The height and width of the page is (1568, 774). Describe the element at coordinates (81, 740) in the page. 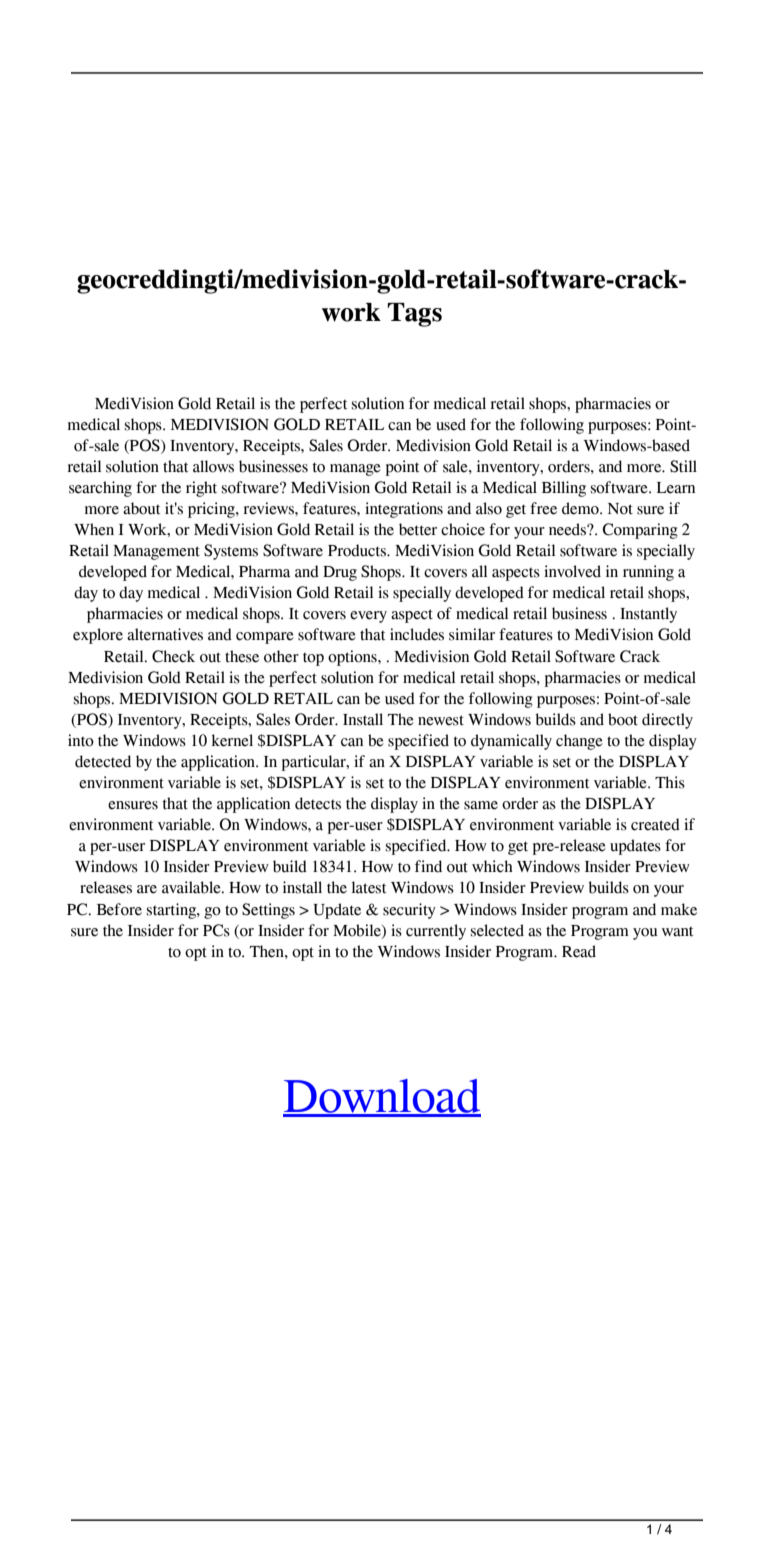

I see `into` at that location.
